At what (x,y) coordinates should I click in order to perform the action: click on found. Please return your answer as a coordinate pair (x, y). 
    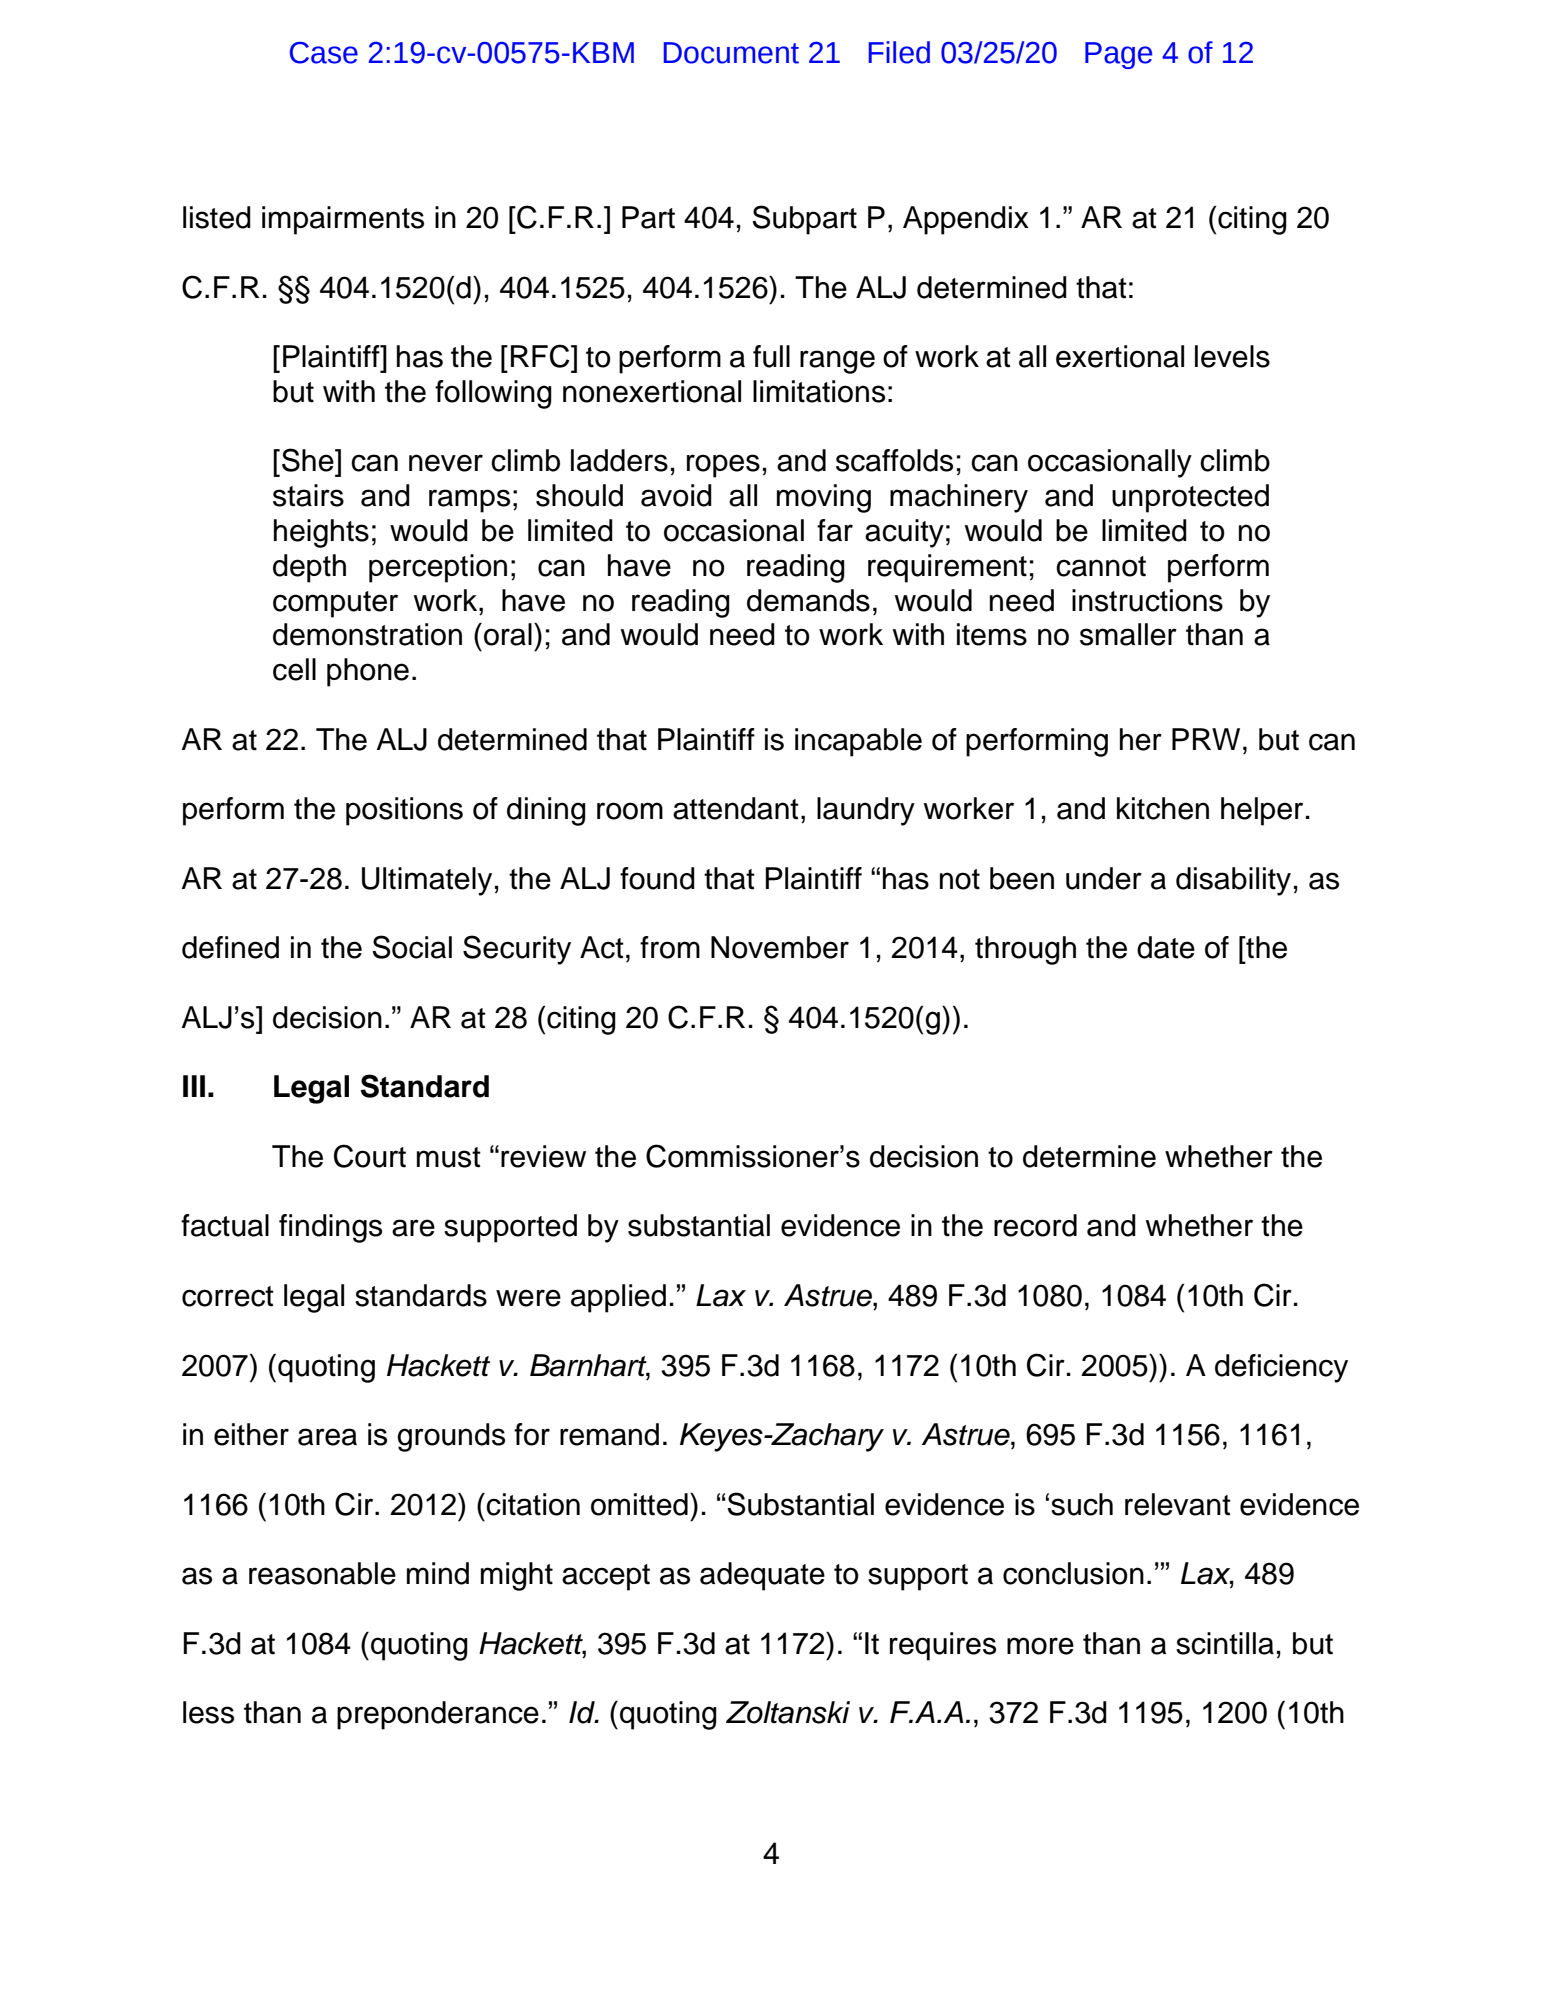
    Looking at the image, I should click on (657, 878).
